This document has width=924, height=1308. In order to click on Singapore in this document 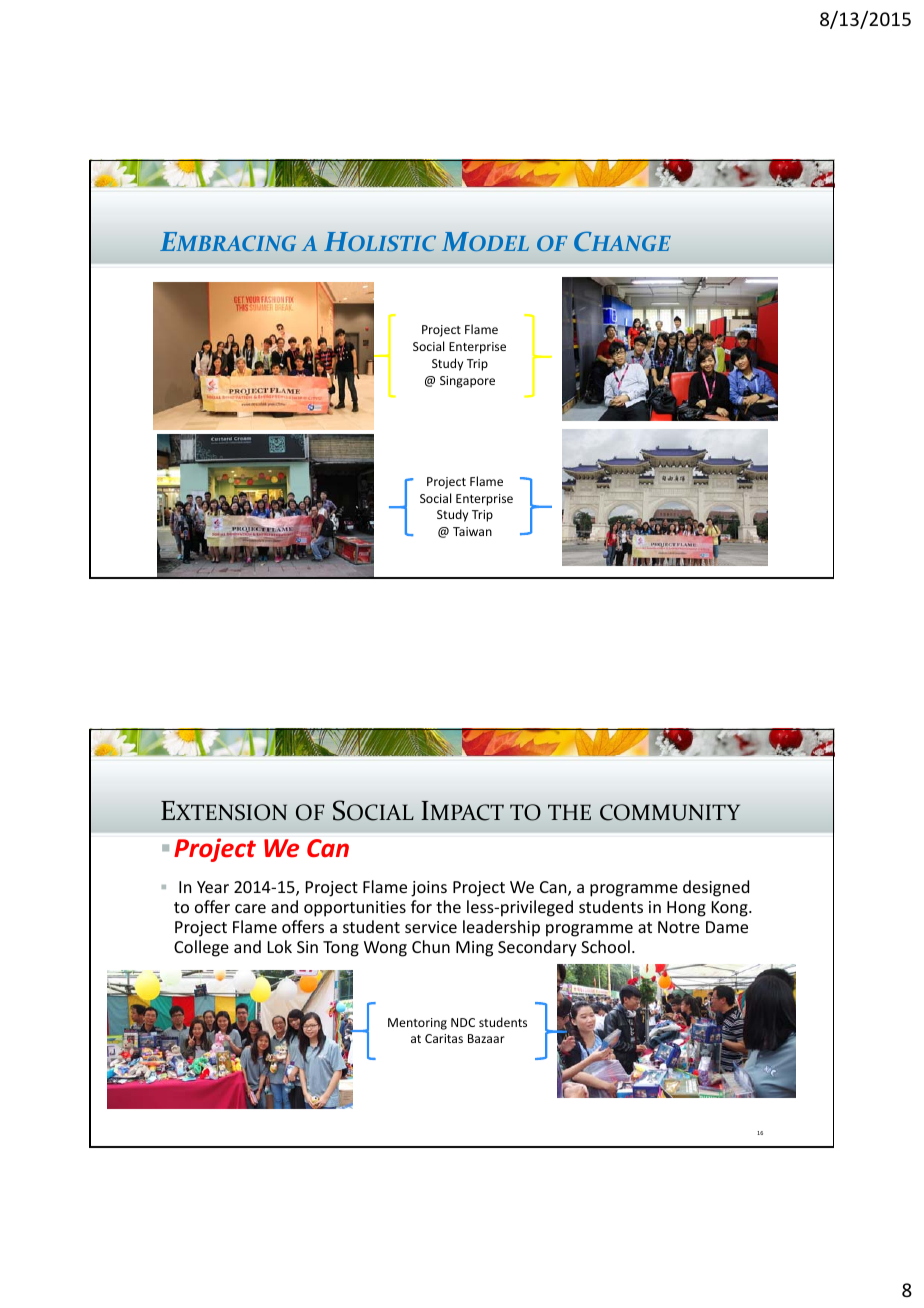, I will do `click(467, 382)`.
